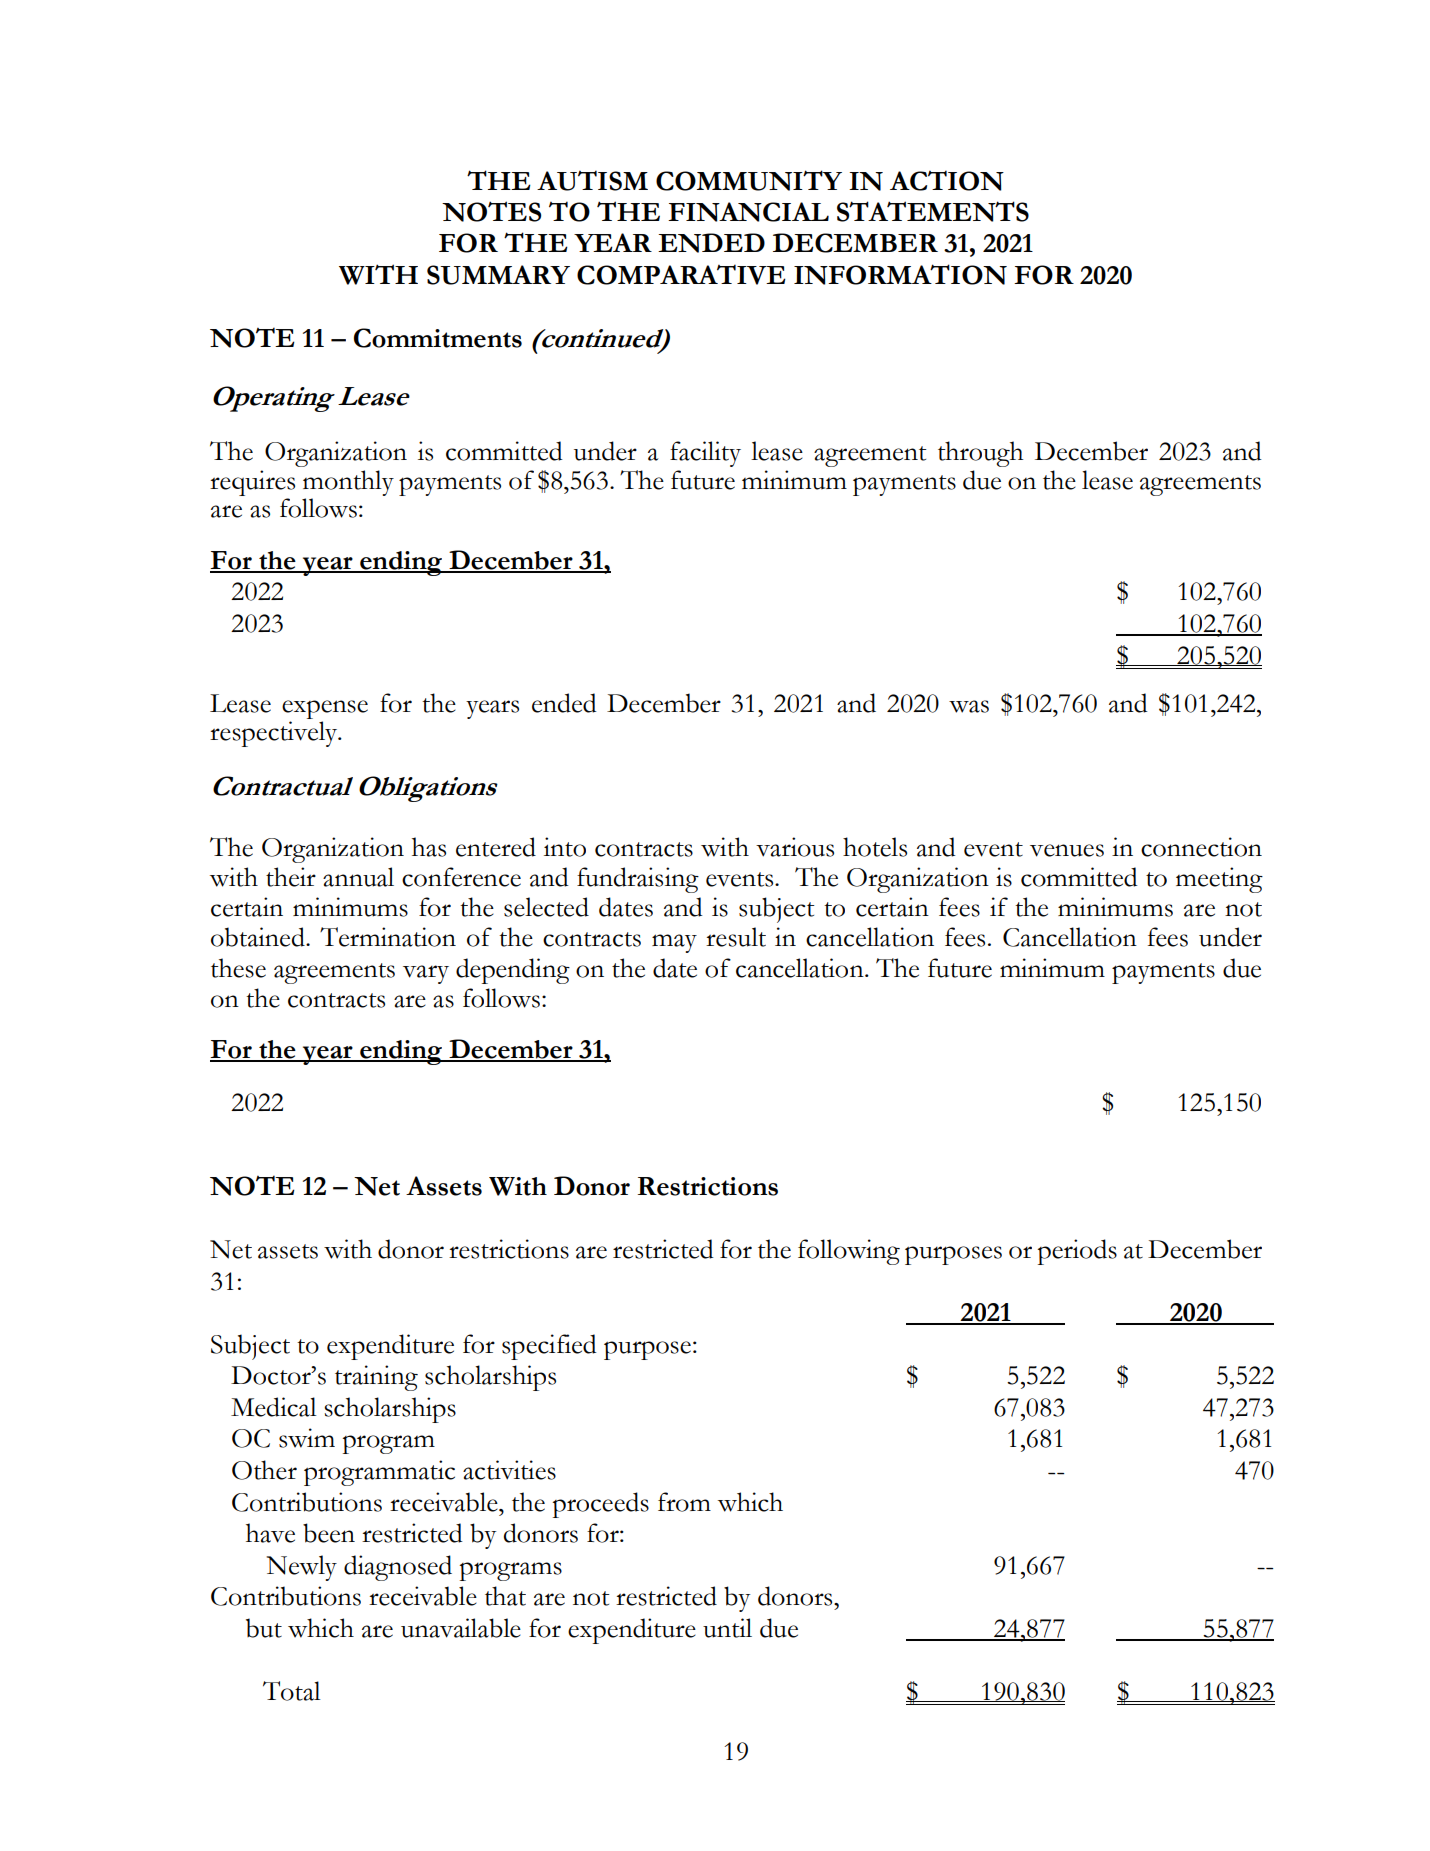 This screenshot has height=1851, width=1430. Describe the element at coordinates (736, 937) in the screenshot. I see `result` at that location.
